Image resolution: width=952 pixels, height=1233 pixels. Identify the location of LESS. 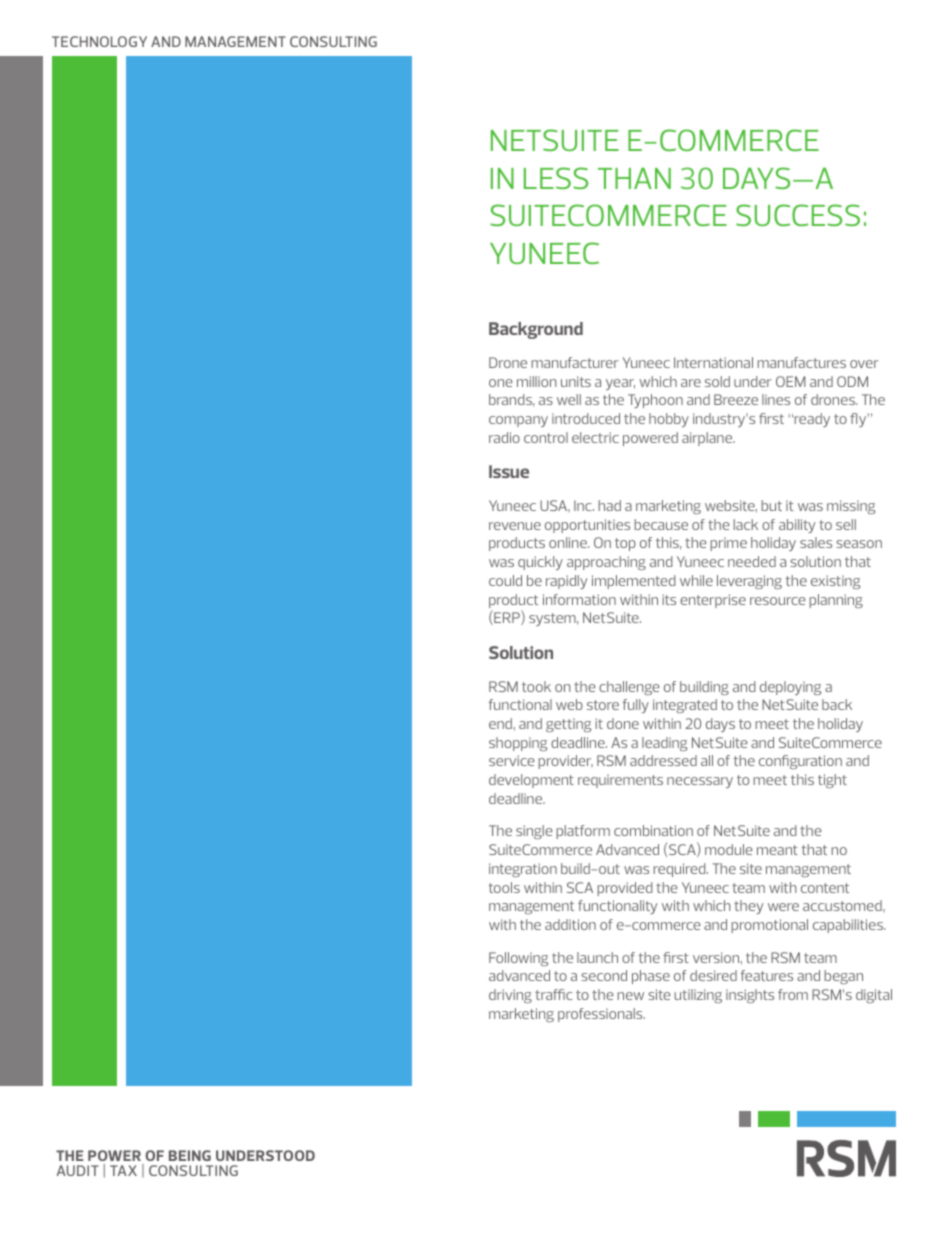
(556, 178).
